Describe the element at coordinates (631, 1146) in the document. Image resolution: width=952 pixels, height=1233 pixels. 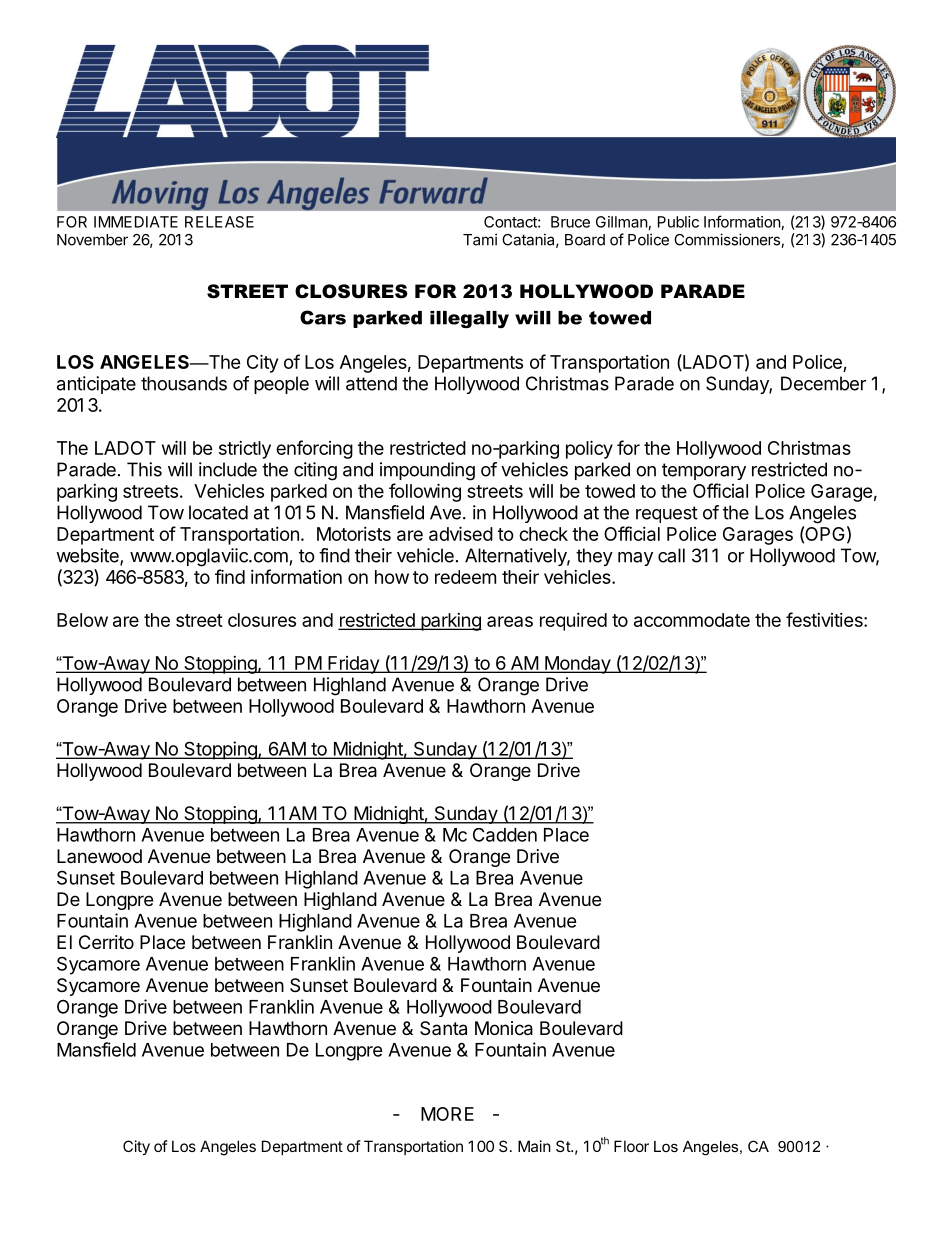
I see `Floor` at that location.
